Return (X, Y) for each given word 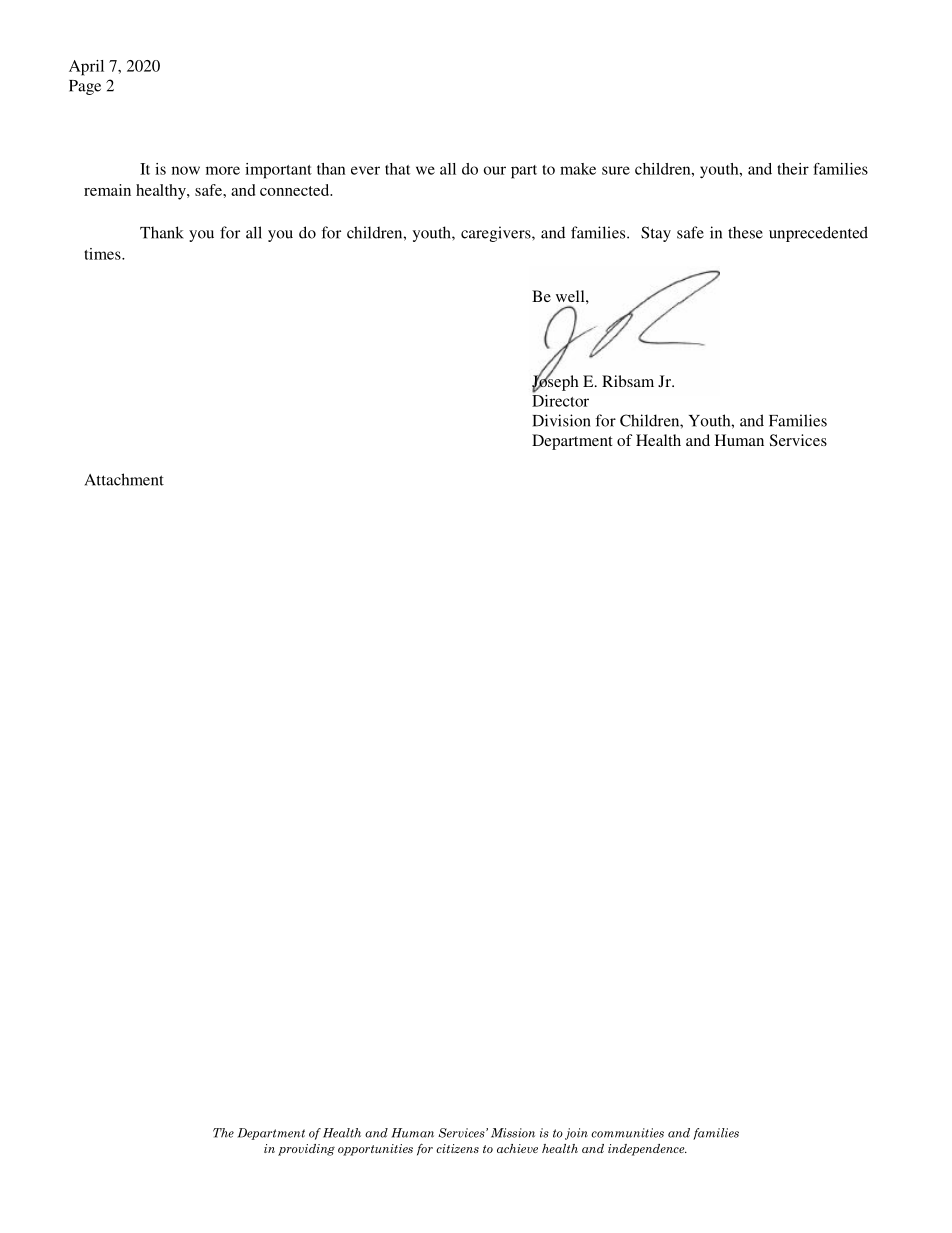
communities (627, 1133)
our (494, 170)
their (793, 169)
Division (562, 420)
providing (306, 1150)
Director (560, 399)
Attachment (124, 479)
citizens (457, 1148)
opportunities (375, 1150)
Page (85, 87)
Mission (513, 1133)
